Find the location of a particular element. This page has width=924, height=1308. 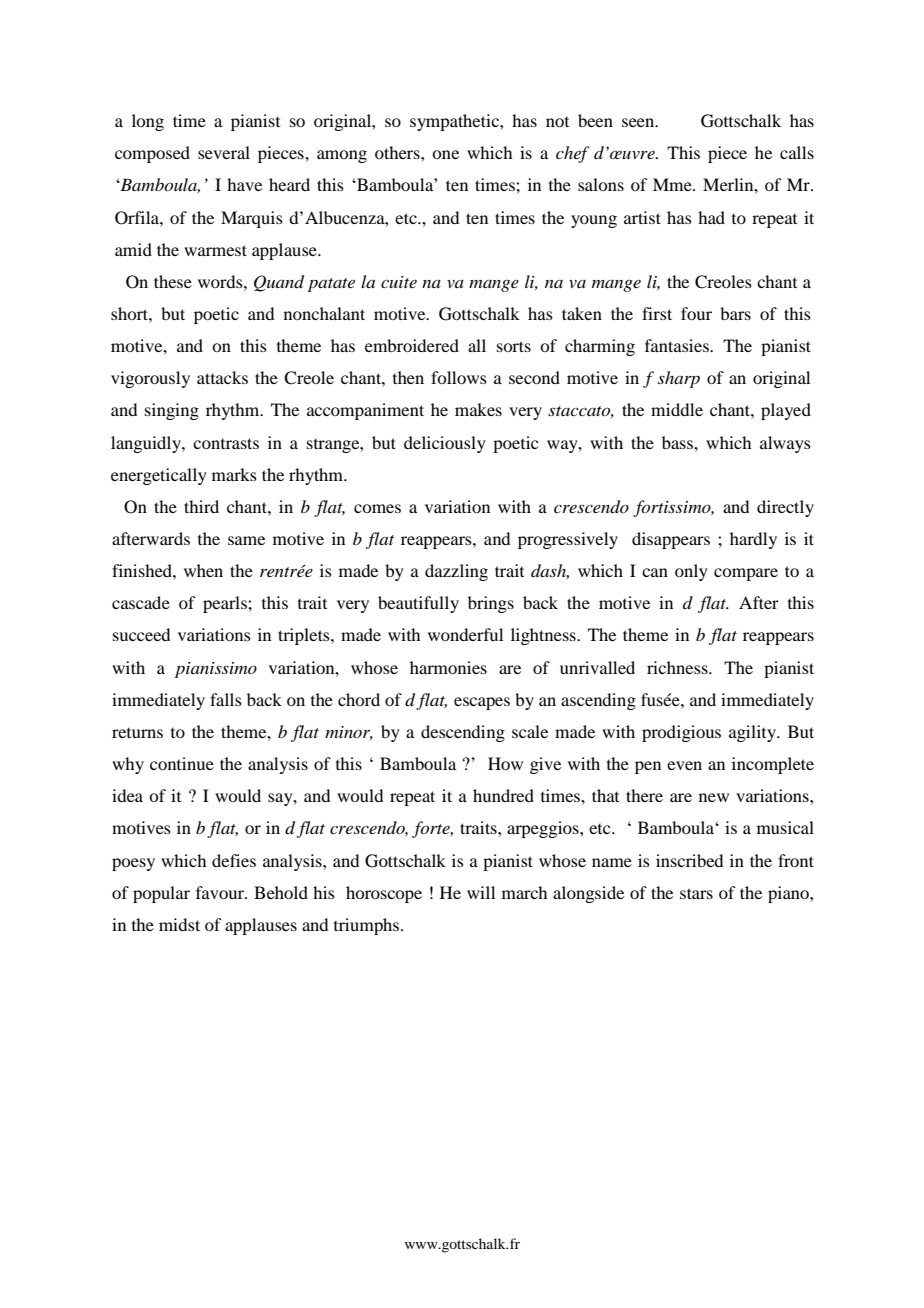

prodigious is located at coordinates (681, 733).
